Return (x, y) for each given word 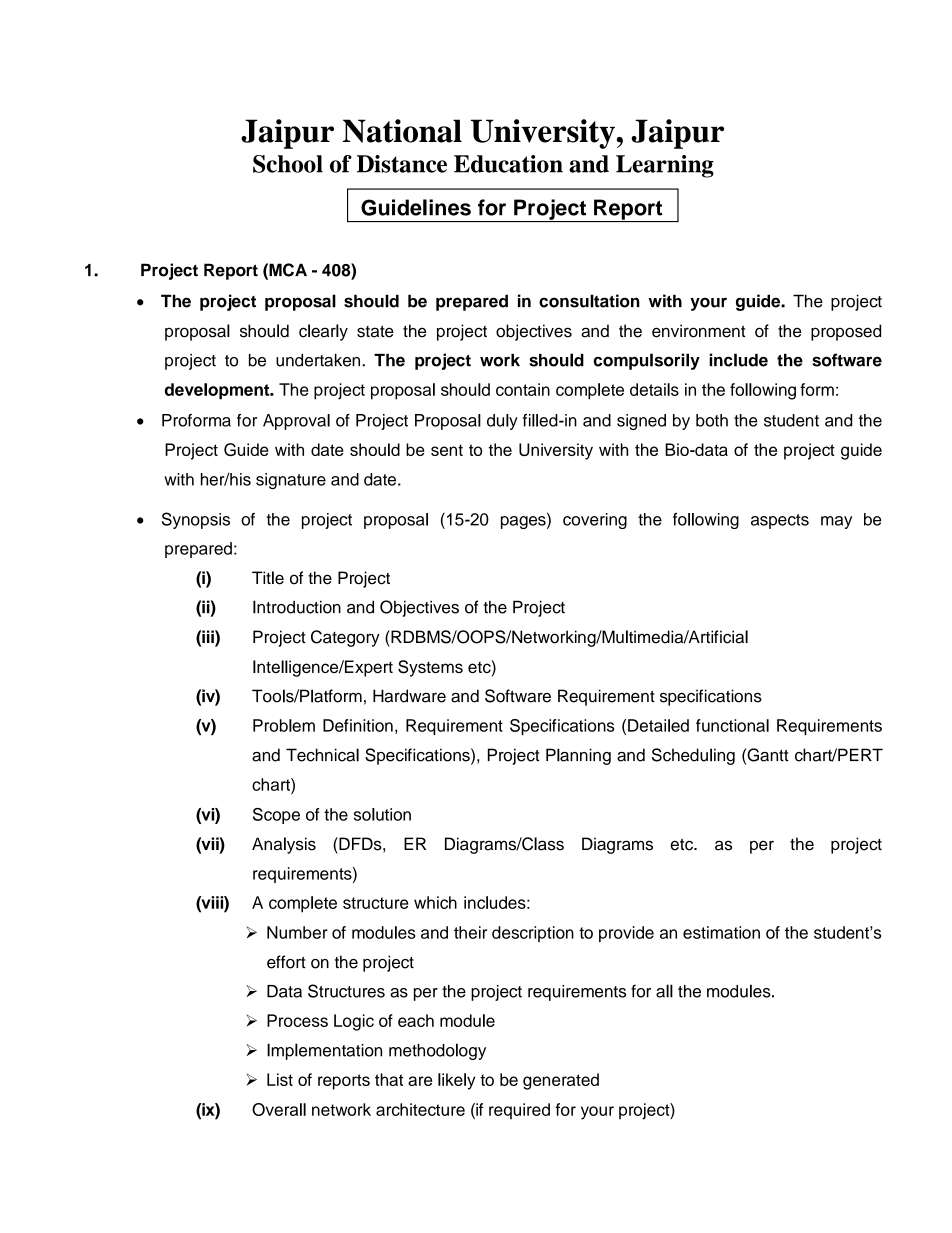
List (280, 1079)
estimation (721, 932)
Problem (284, 725)
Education (508, 164)
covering (595, 521)
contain (523, 389)
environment (698, 331)
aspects (780, 521)
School (288, 164)
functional (732, 725)
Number (297, 932)
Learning (665, 166)
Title (268, 578)
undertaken (319, 360)
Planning (578, 756)
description (533, 934)
